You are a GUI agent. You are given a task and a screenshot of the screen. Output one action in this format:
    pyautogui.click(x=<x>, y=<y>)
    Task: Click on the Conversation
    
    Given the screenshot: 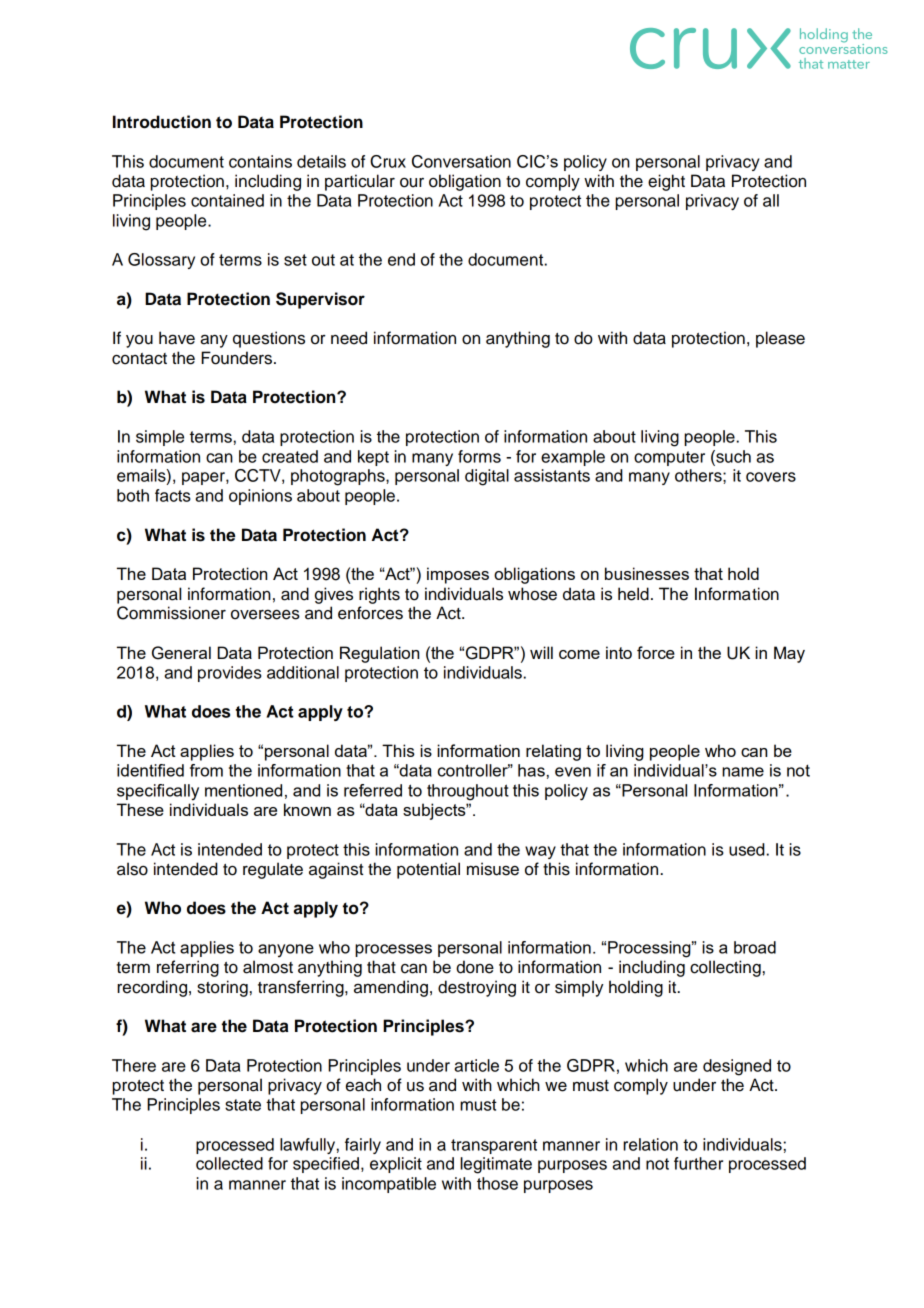 What is the action you would take?
    pyautogui.click(x=461, y=161)
